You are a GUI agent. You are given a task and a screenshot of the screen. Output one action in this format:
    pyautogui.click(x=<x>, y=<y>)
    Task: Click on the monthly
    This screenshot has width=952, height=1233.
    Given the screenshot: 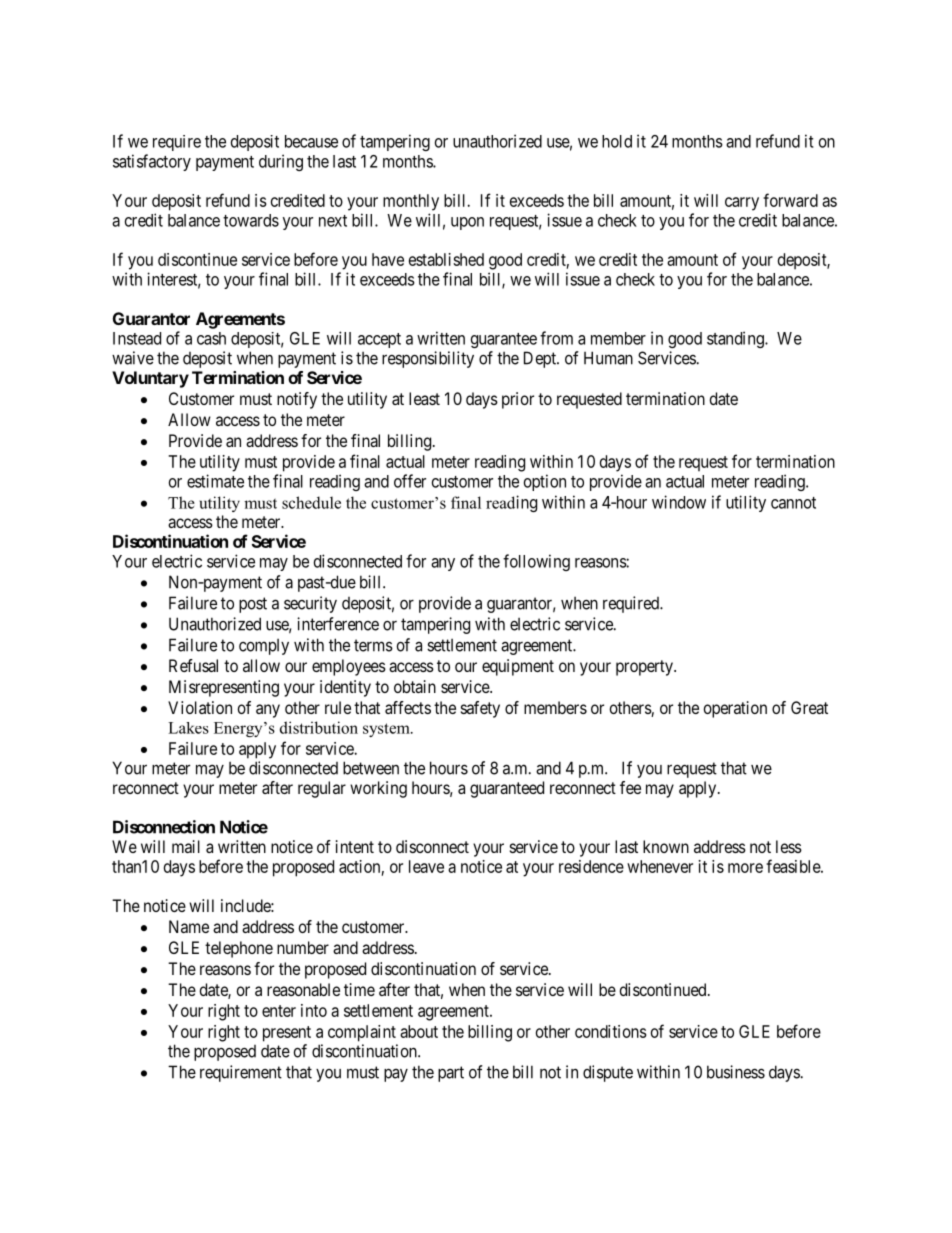 What is the action you would take?
    pyautogui.click(x=411, y=202)
